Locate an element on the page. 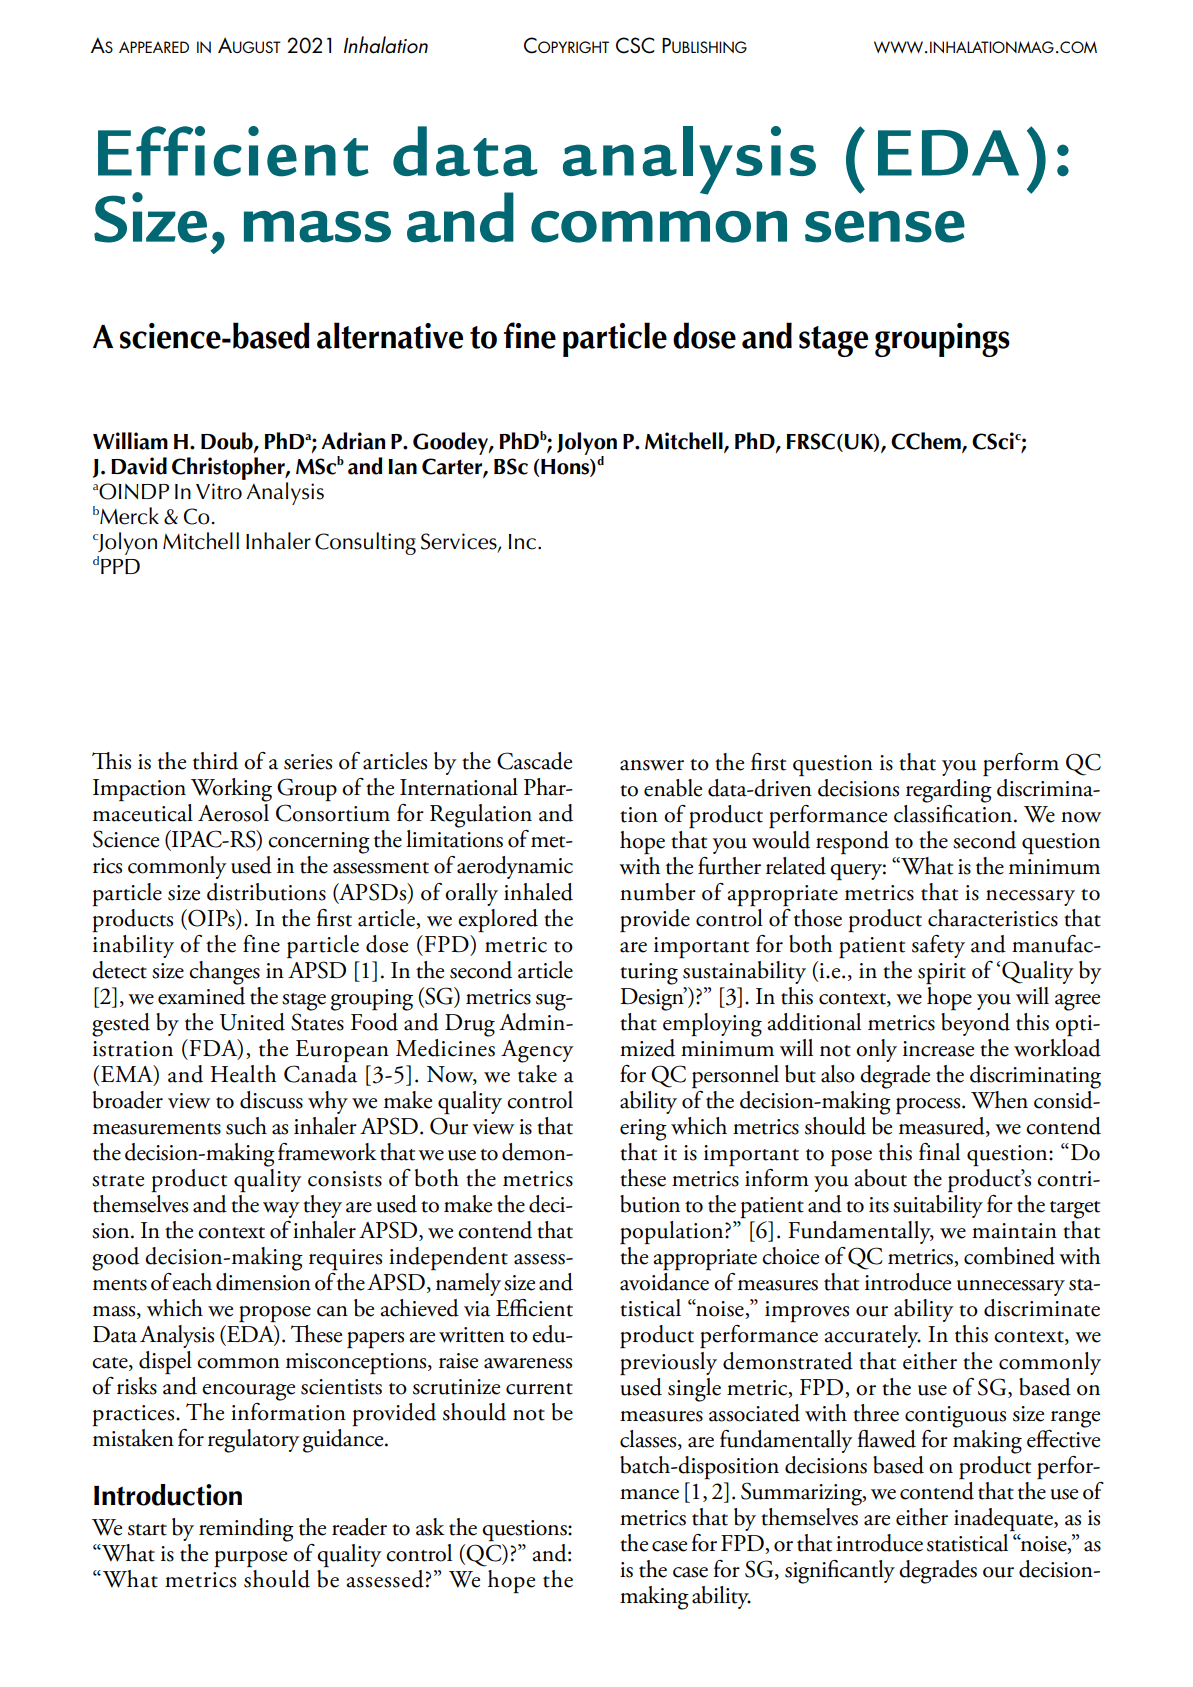 The width and height of the document is (1193, 1687). appeared is located at coordinates (154, 47).
